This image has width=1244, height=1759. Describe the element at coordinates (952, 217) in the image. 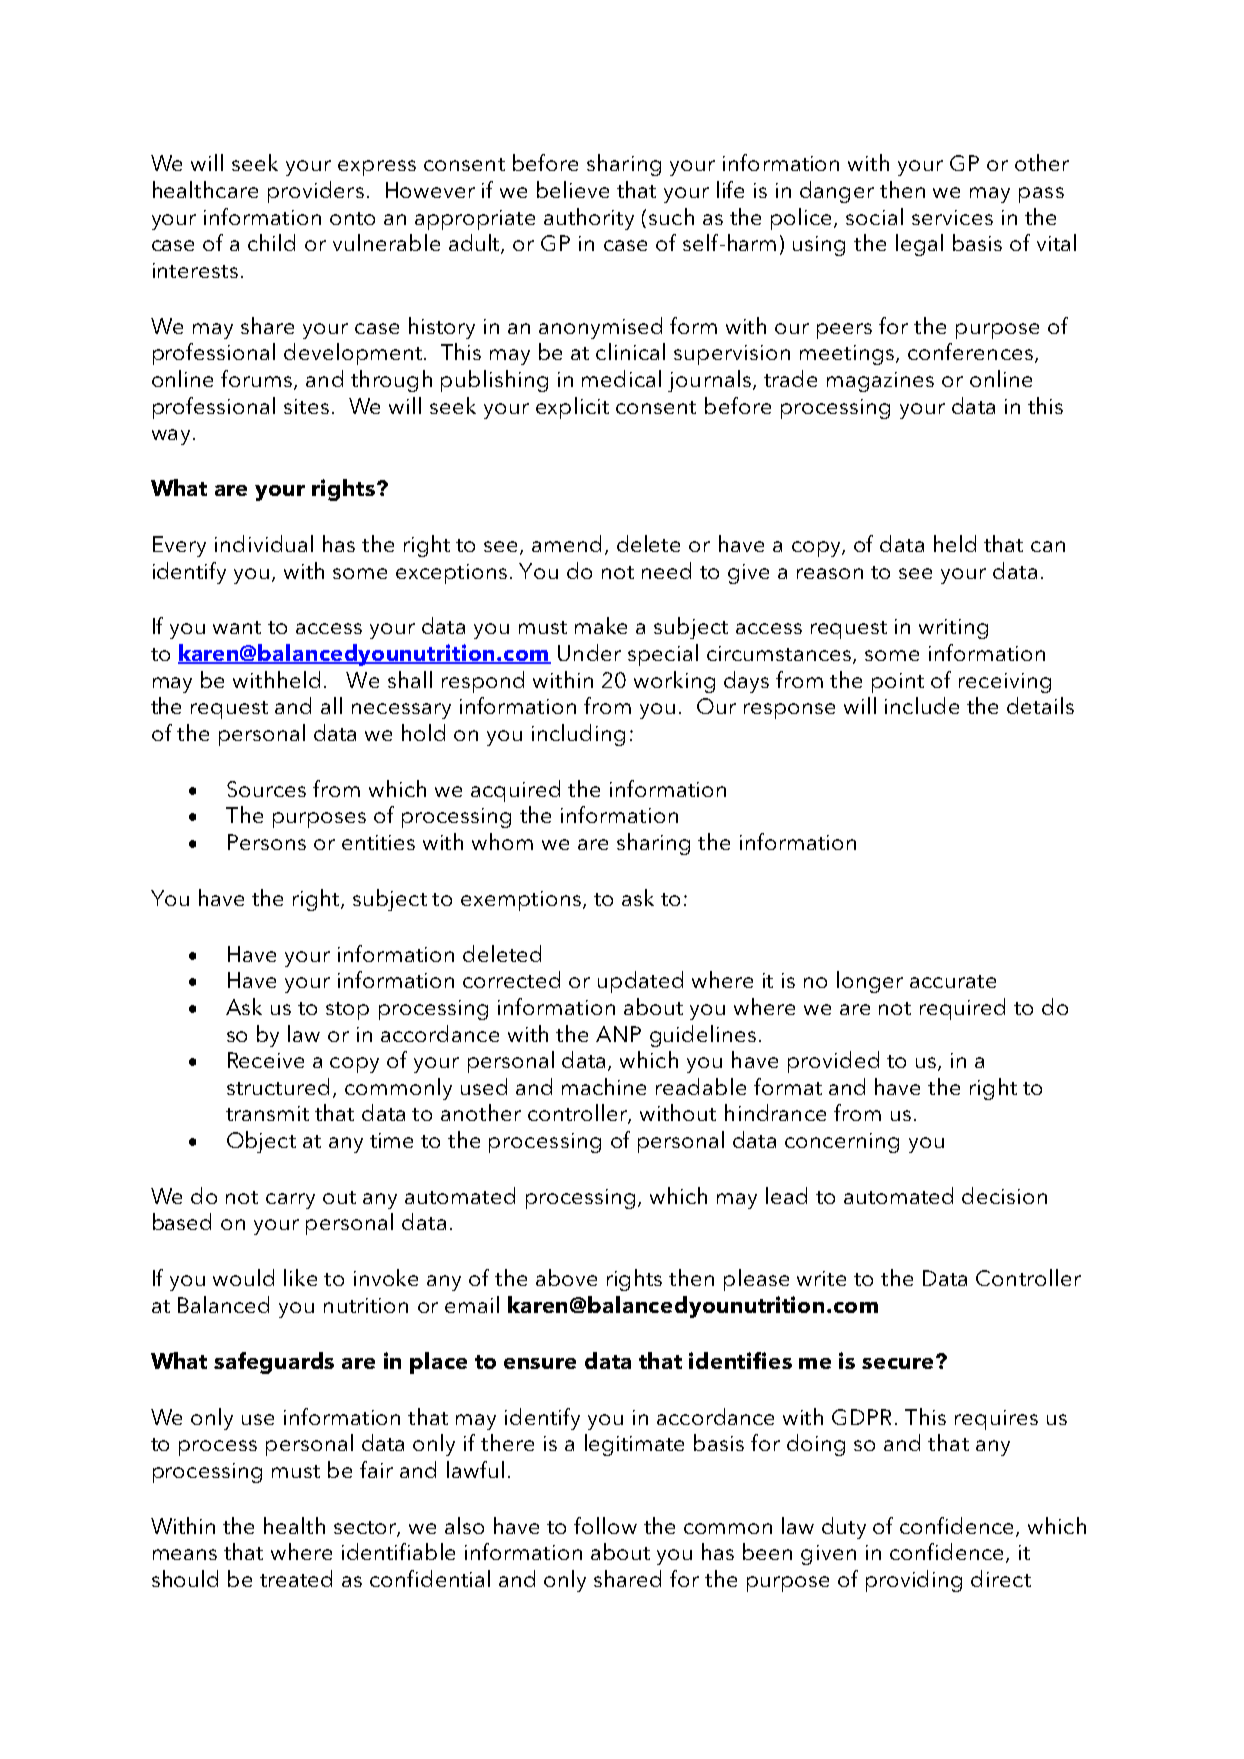

I see `services` at that location.
